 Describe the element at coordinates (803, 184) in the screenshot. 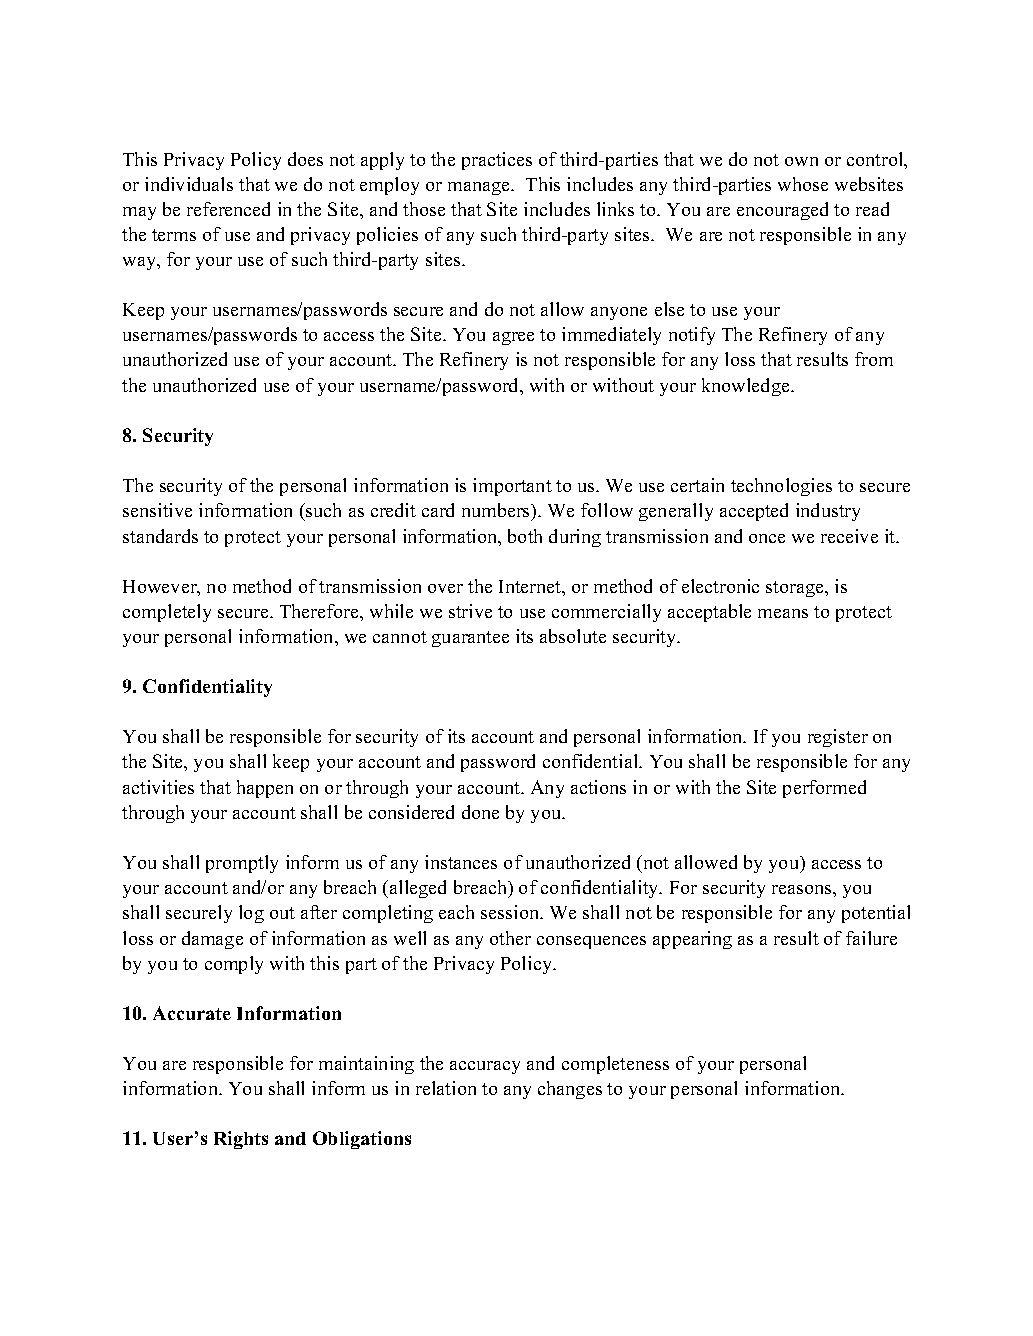

I see `whose` at that location.
